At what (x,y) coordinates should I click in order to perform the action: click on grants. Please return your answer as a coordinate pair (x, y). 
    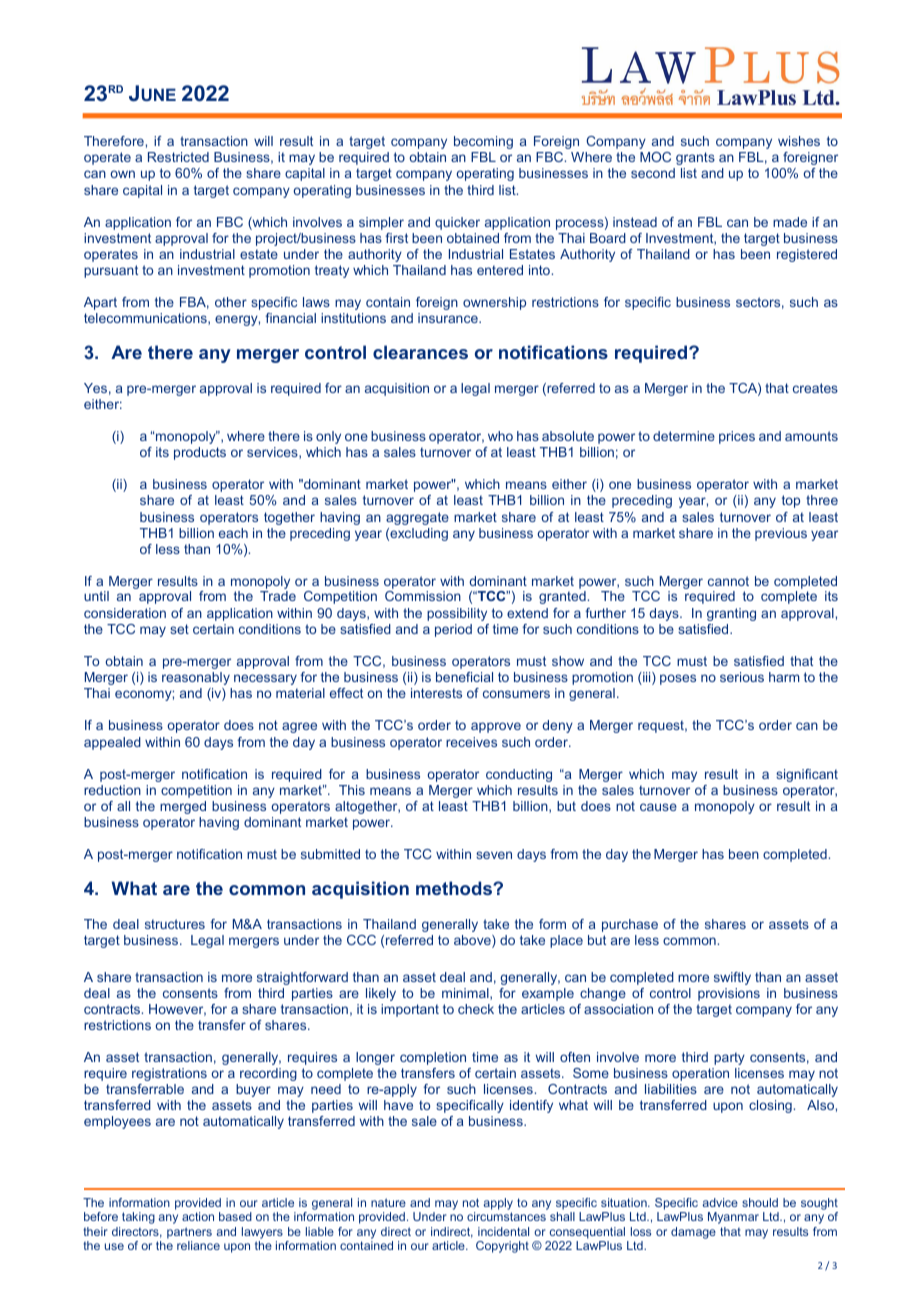
    Looking at the image, I should click on (695, 158).
